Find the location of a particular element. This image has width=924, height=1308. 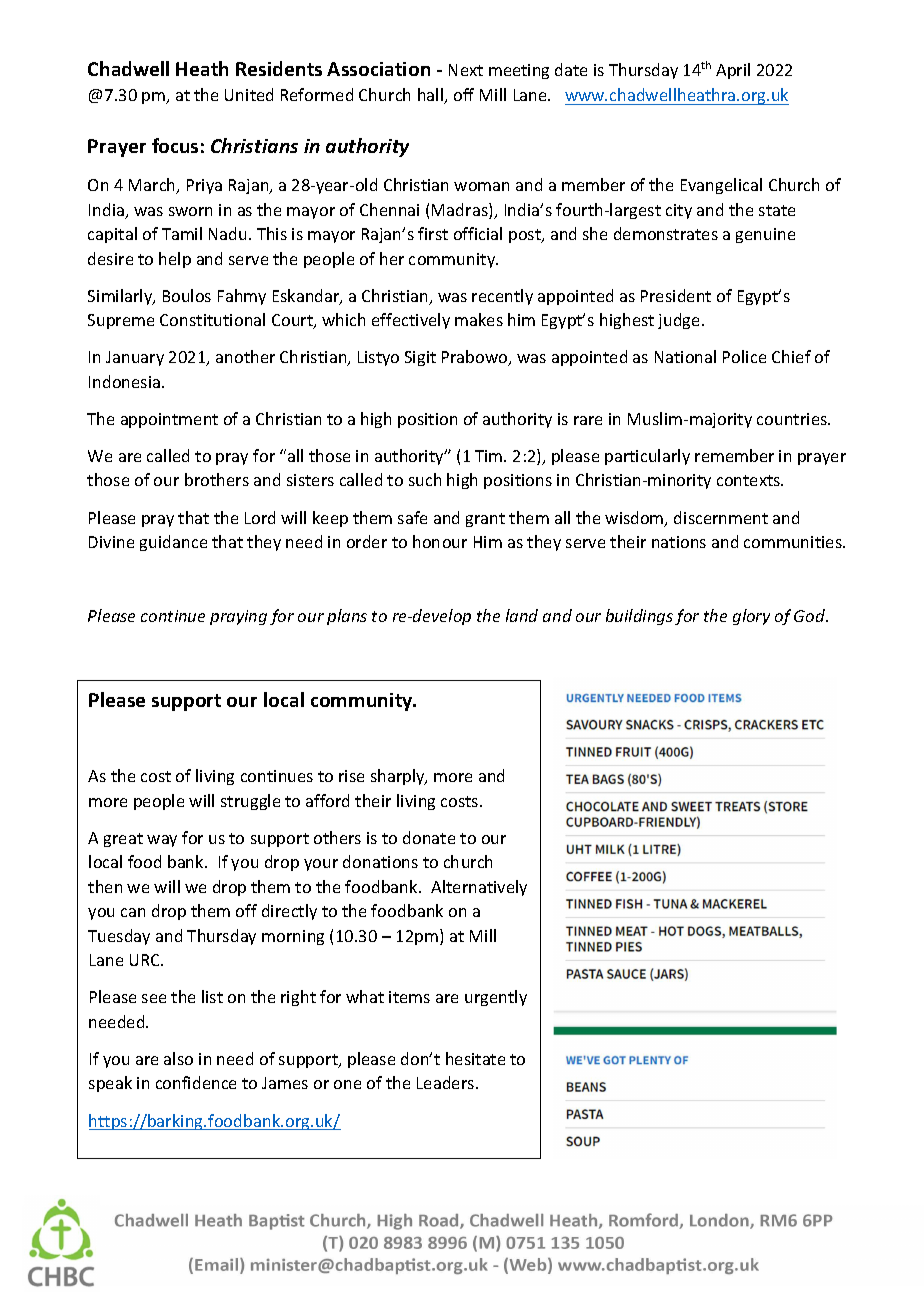

United is located at coordinates (249, 94).
